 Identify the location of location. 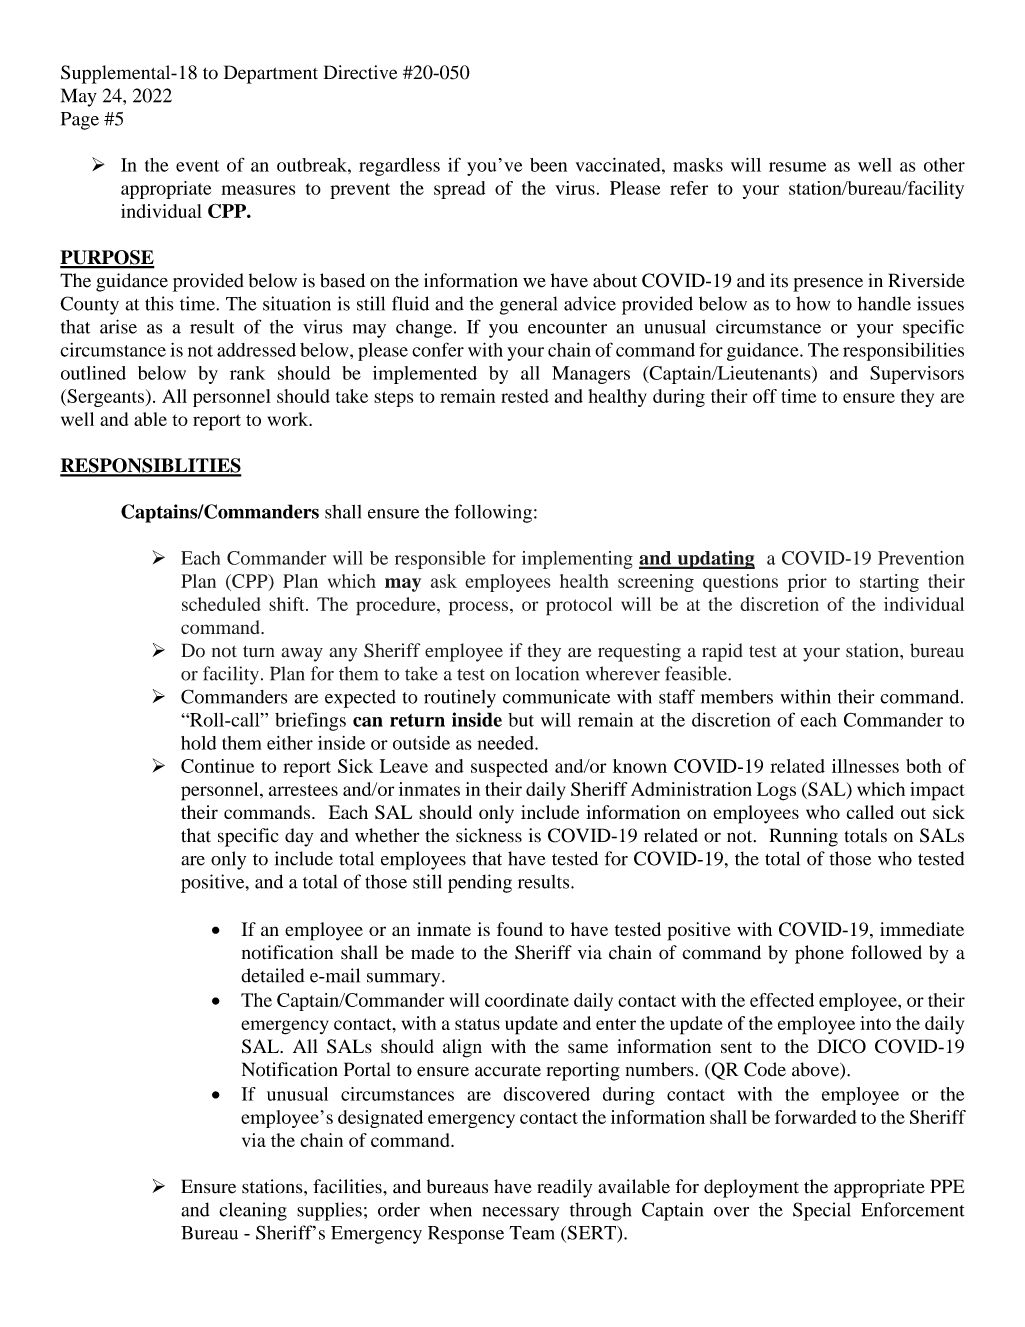
(547, 673).
